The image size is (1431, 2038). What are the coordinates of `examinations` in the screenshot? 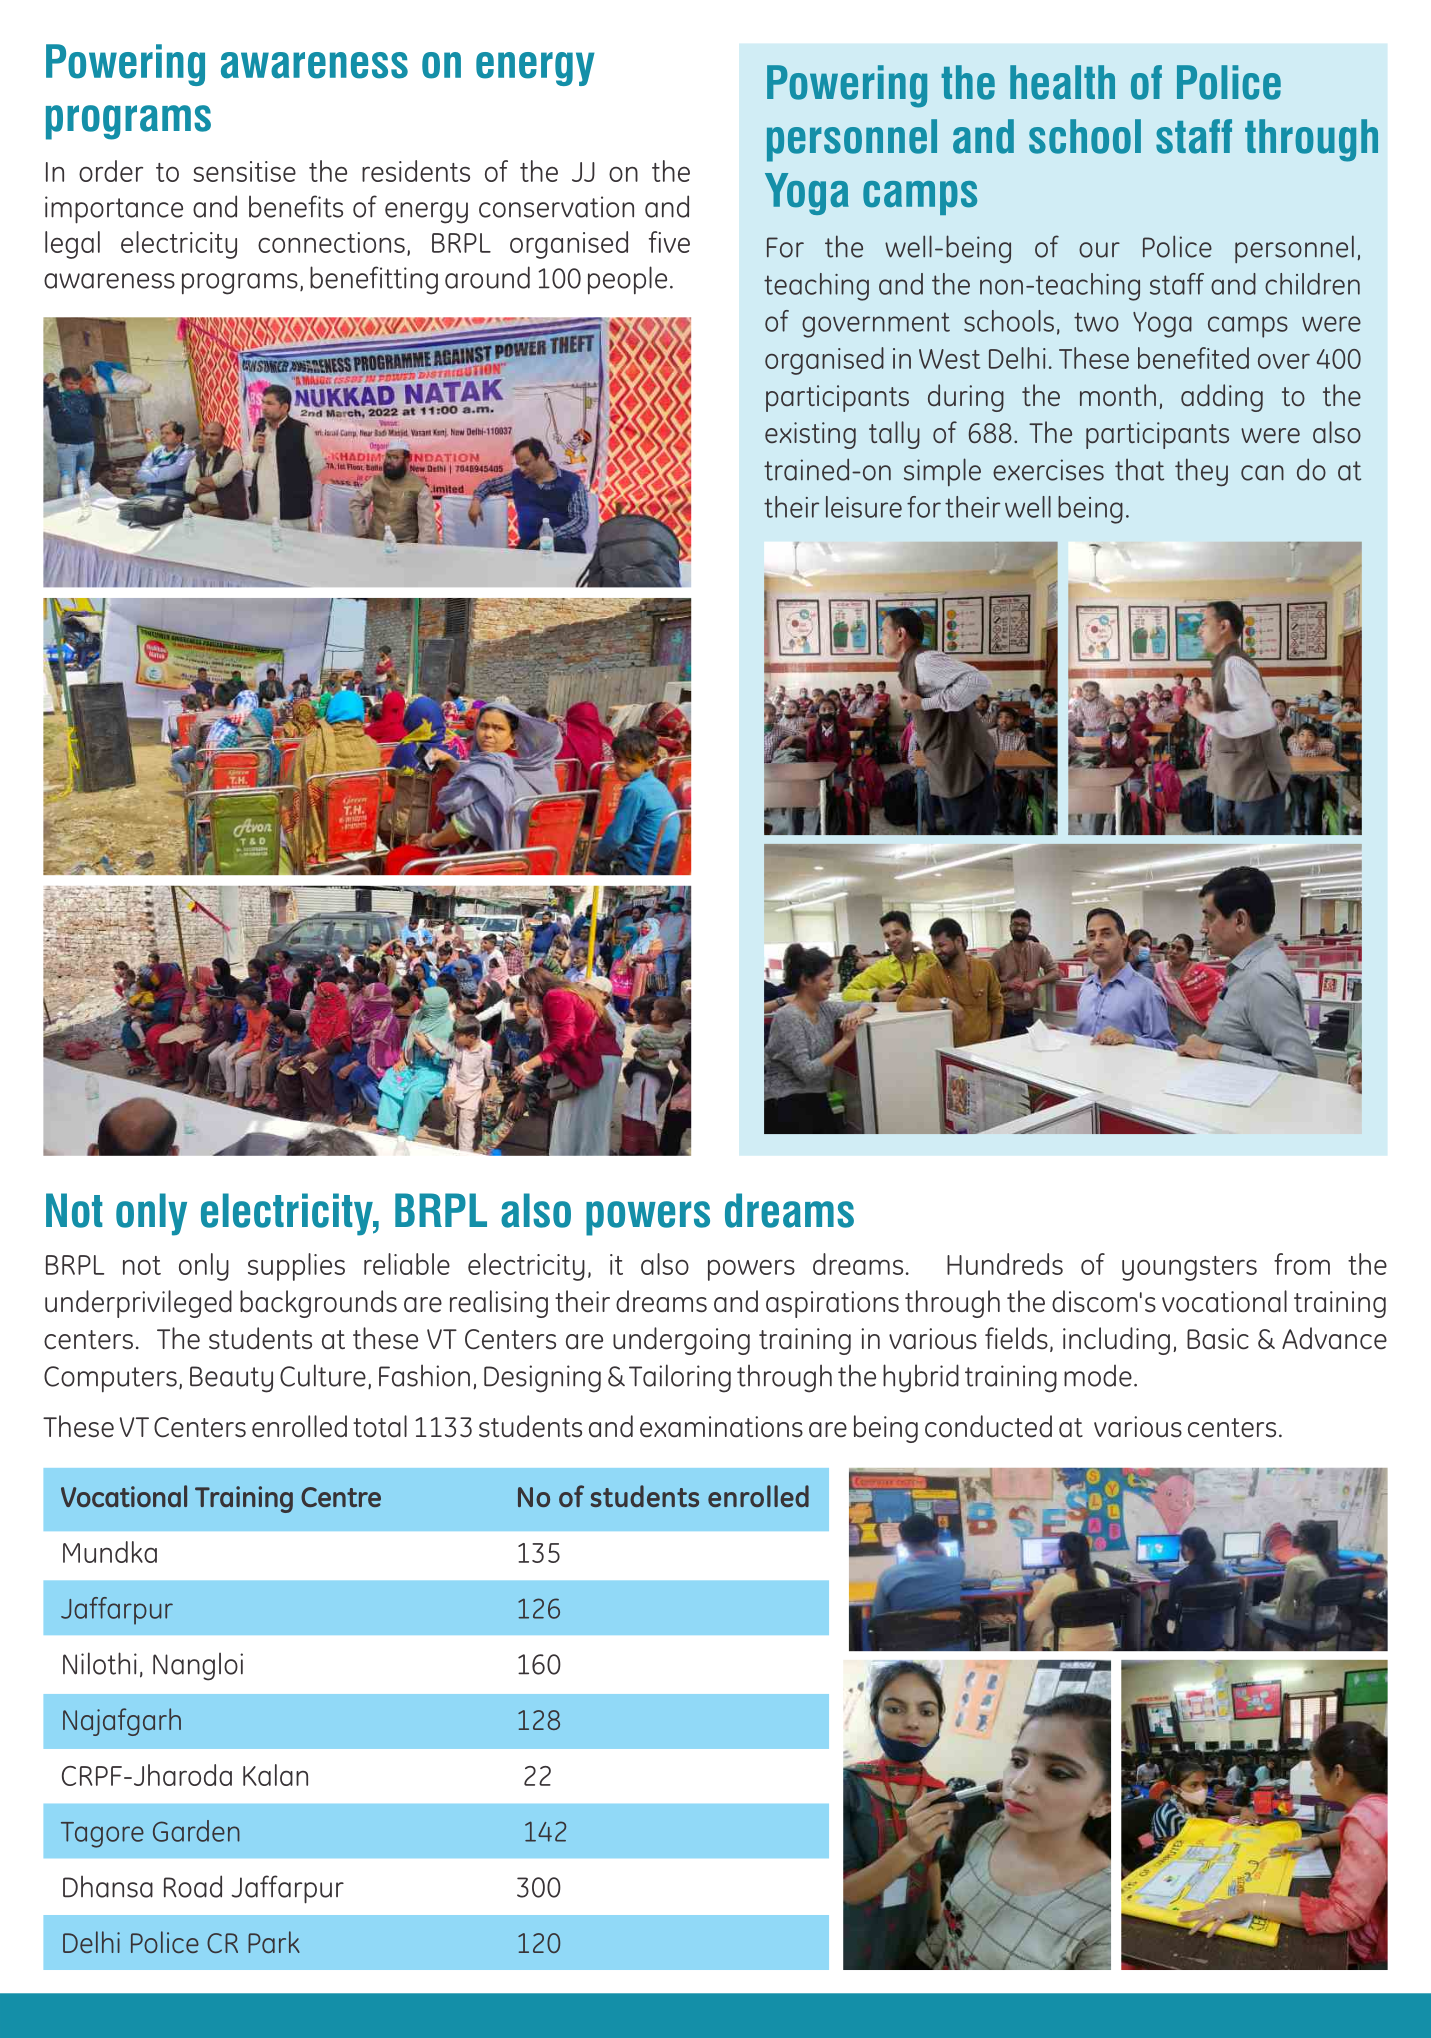 It's located at (721, 1427).
